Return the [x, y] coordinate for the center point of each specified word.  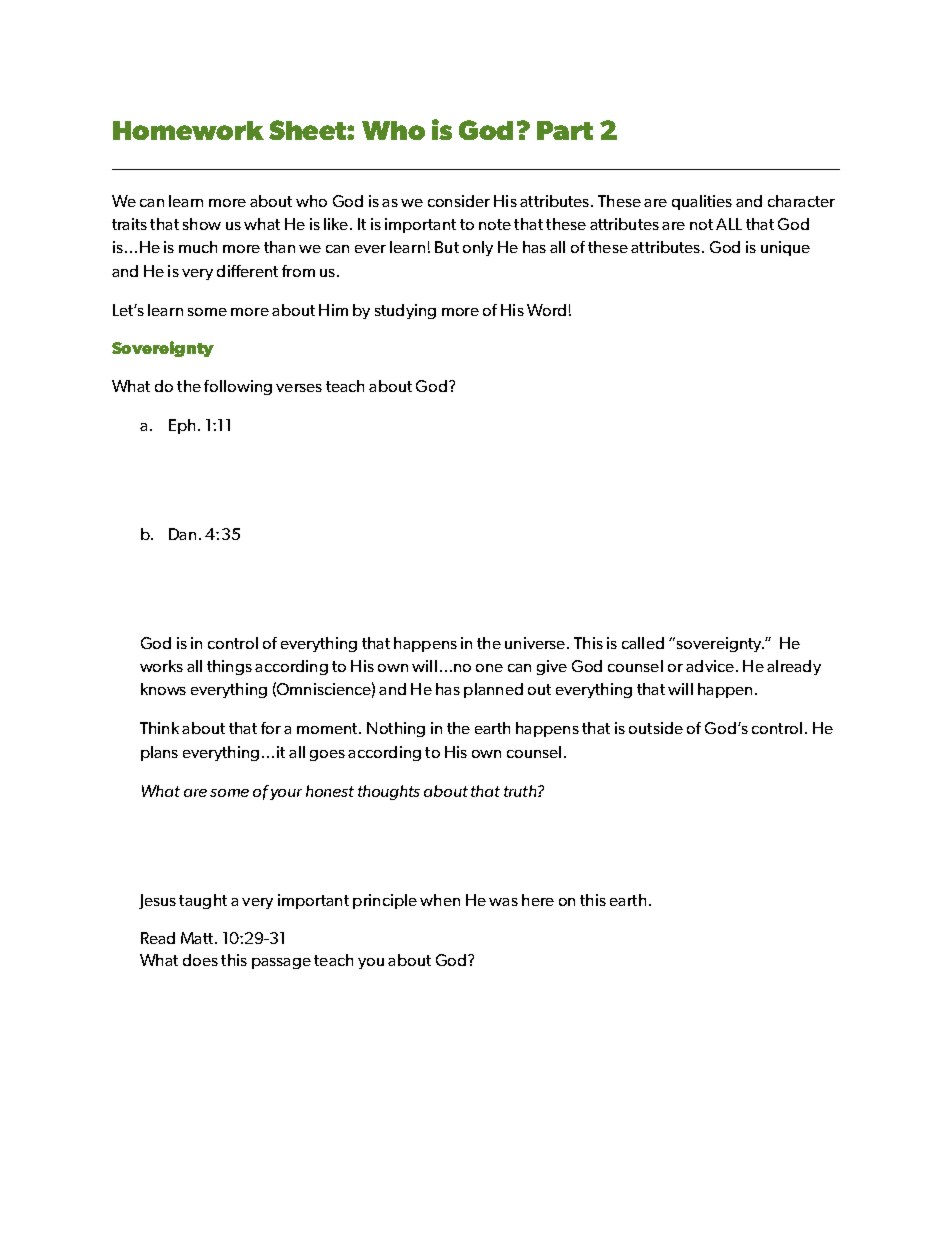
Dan [182, 534]
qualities [702, 202]
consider [459, 201]
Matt [198, 938]
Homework [188, 130]
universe [536, 643]
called [643, 643]
